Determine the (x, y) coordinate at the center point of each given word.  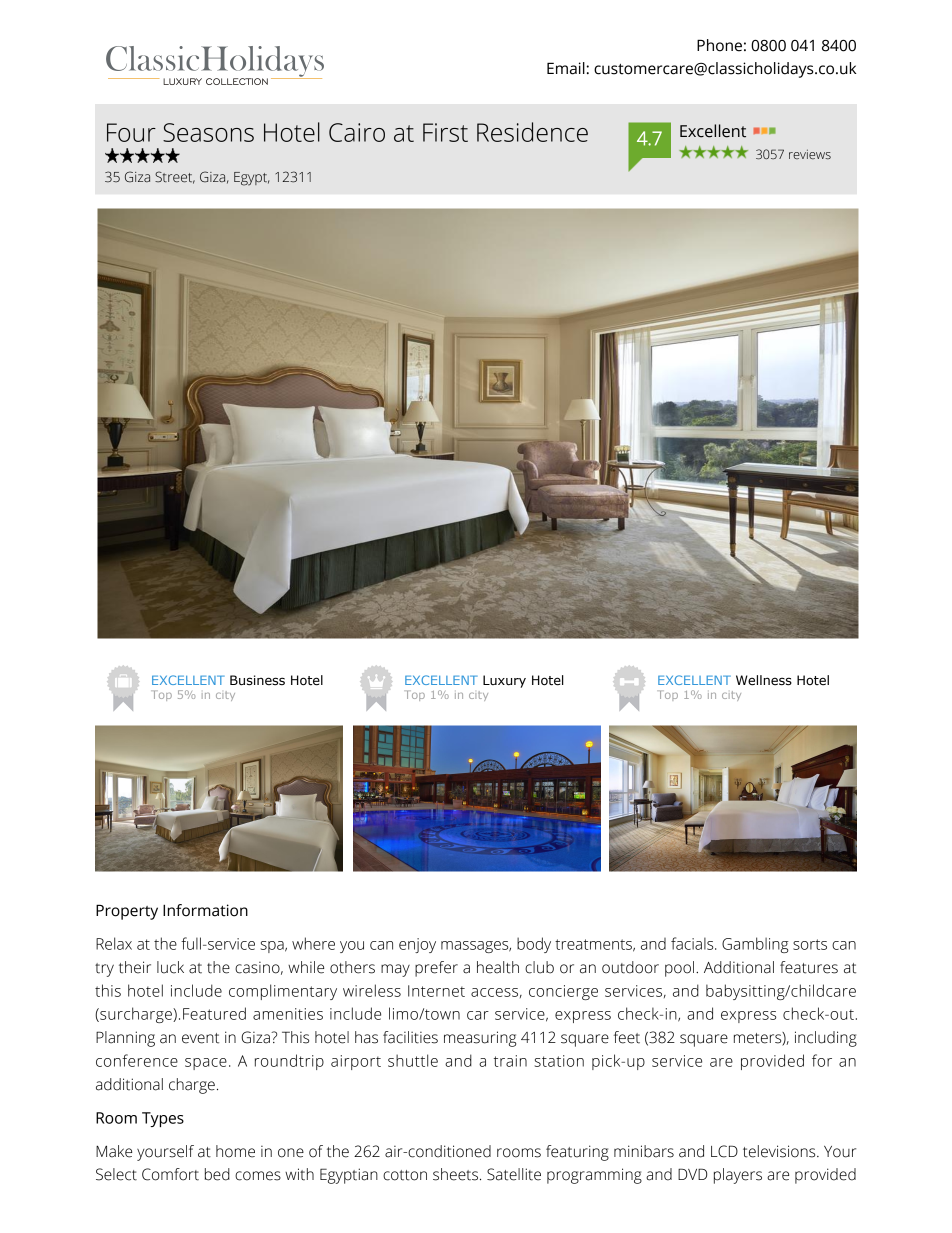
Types (163, 1119)
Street (175, 177)
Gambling (755, 945)
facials (693, 943)
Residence (532, 132)
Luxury (504, 681)
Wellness (764, 680)
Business (257, 680)
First (445, 132)
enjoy (417, 945)
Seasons (208, 132)
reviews (810, 154)
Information (205, 910)
